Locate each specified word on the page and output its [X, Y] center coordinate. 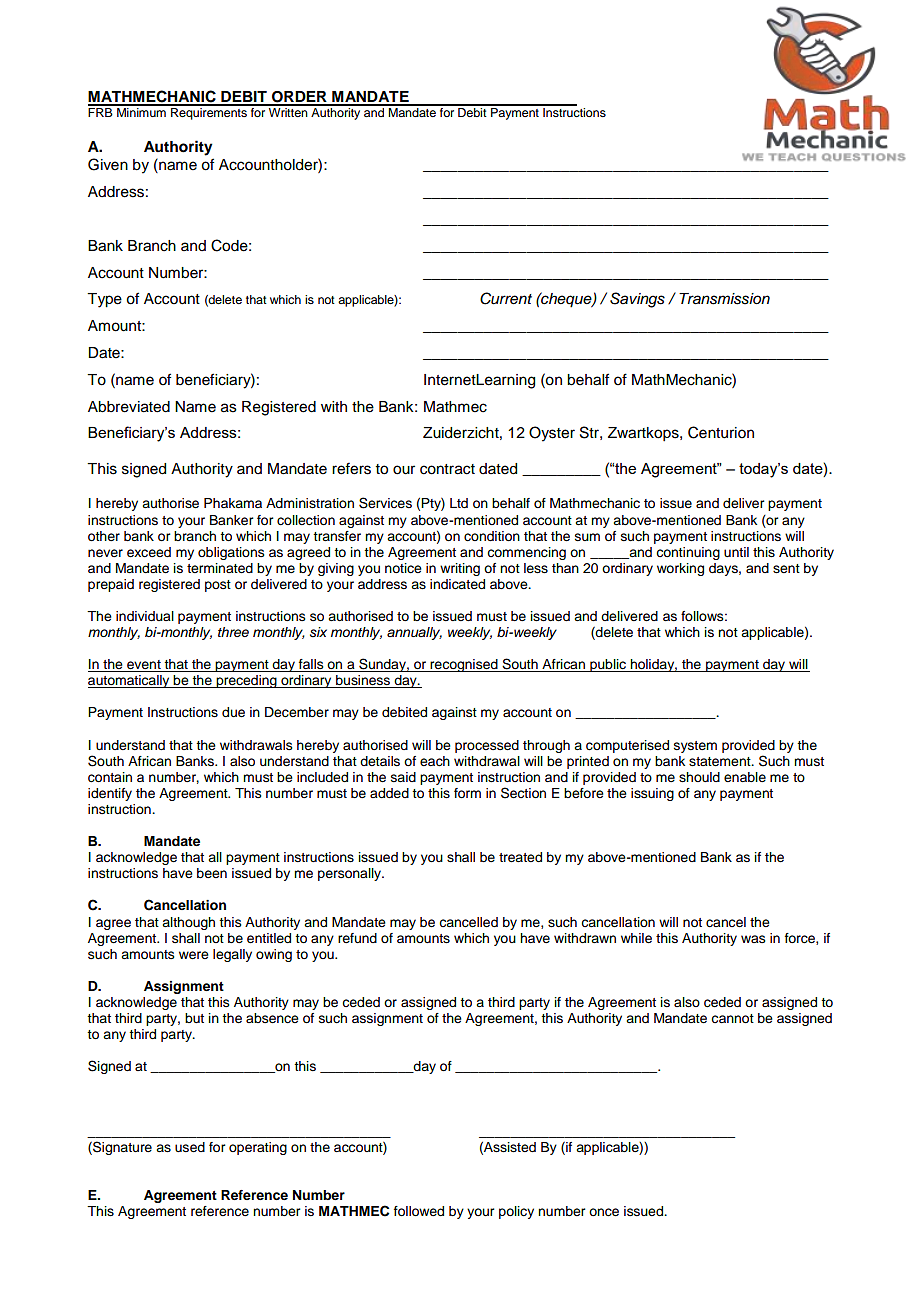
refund [357, 938]
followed [419, 1211]
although [188, 923]
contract [447, 469]
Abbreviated [129, 407]
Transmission [724, 299]
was [753, 939]
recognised [464, 665]
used [190, 1147]
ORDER [299, 98]
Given [108, 164]
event [144, 666]
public [608, 665]
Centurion [721, 432]
